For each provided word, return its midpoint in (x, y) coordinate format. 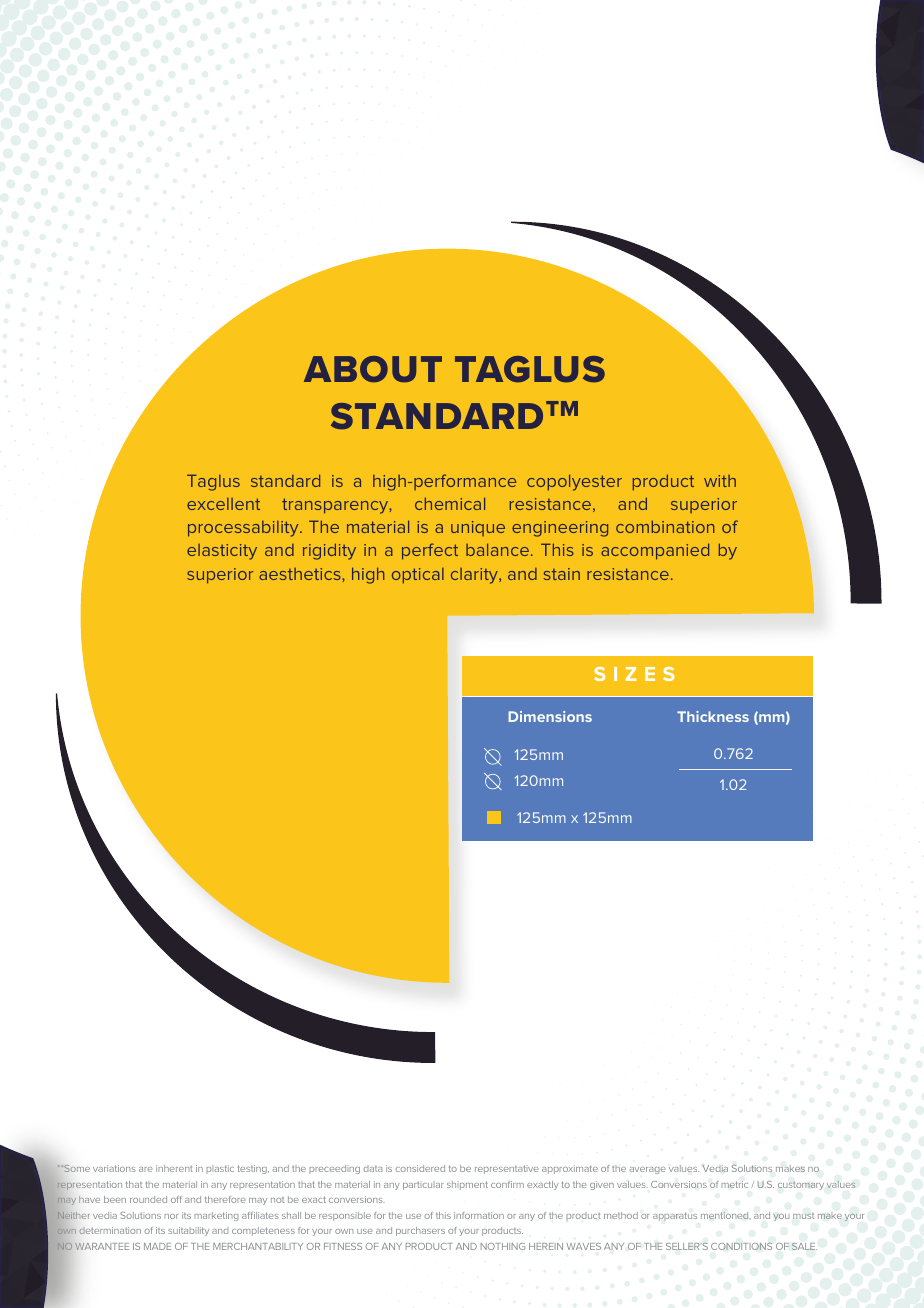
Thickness (713, 716)
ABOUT (373, 369)
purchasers (420, 1231)
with (720, 481)
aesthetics (301, 574)
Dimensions (550, 716)
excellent (223, 504)
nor (171, 1216)
